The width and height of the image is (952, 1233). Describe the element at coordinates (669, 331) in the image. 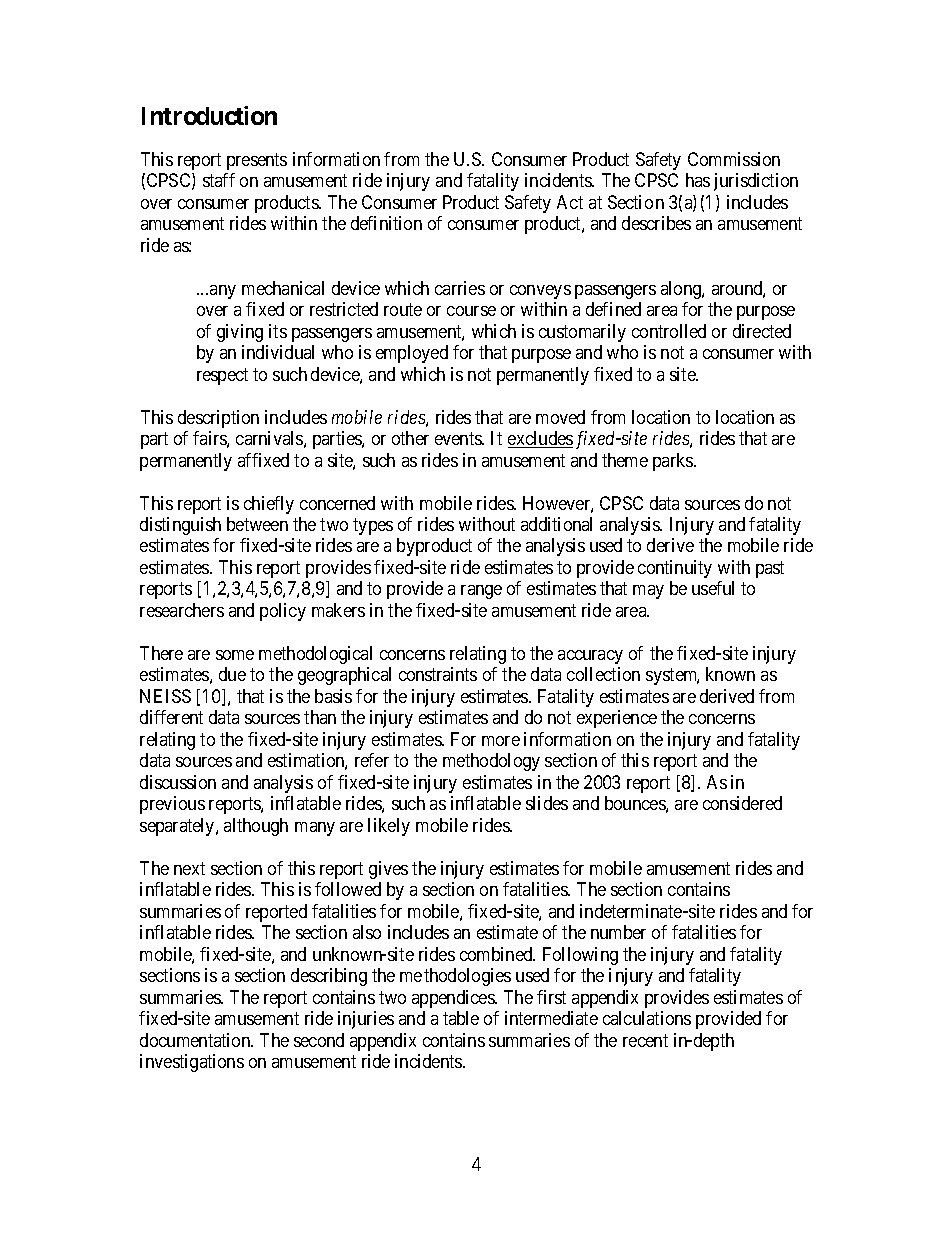

I see `controlled` at that location.
